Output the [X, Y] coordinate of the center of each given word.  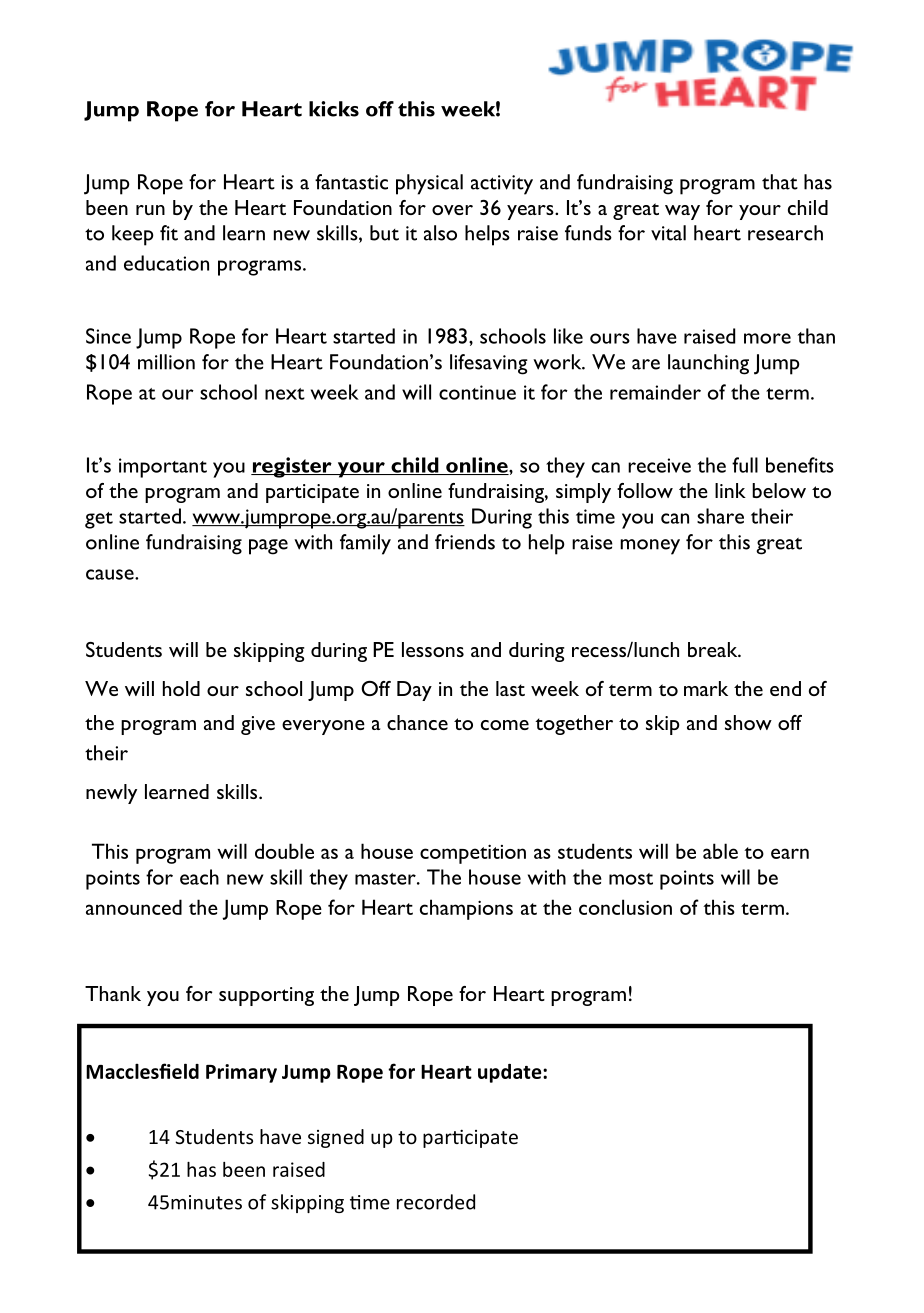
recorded [436, 1202]
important [163, 468]
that [780, 182]
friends [465, 542]
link [730, 490]
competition [473, 854]
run [150, 210]
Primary [241, 1073]
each [199, 877]
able [720, 851]
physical [429, 184]
